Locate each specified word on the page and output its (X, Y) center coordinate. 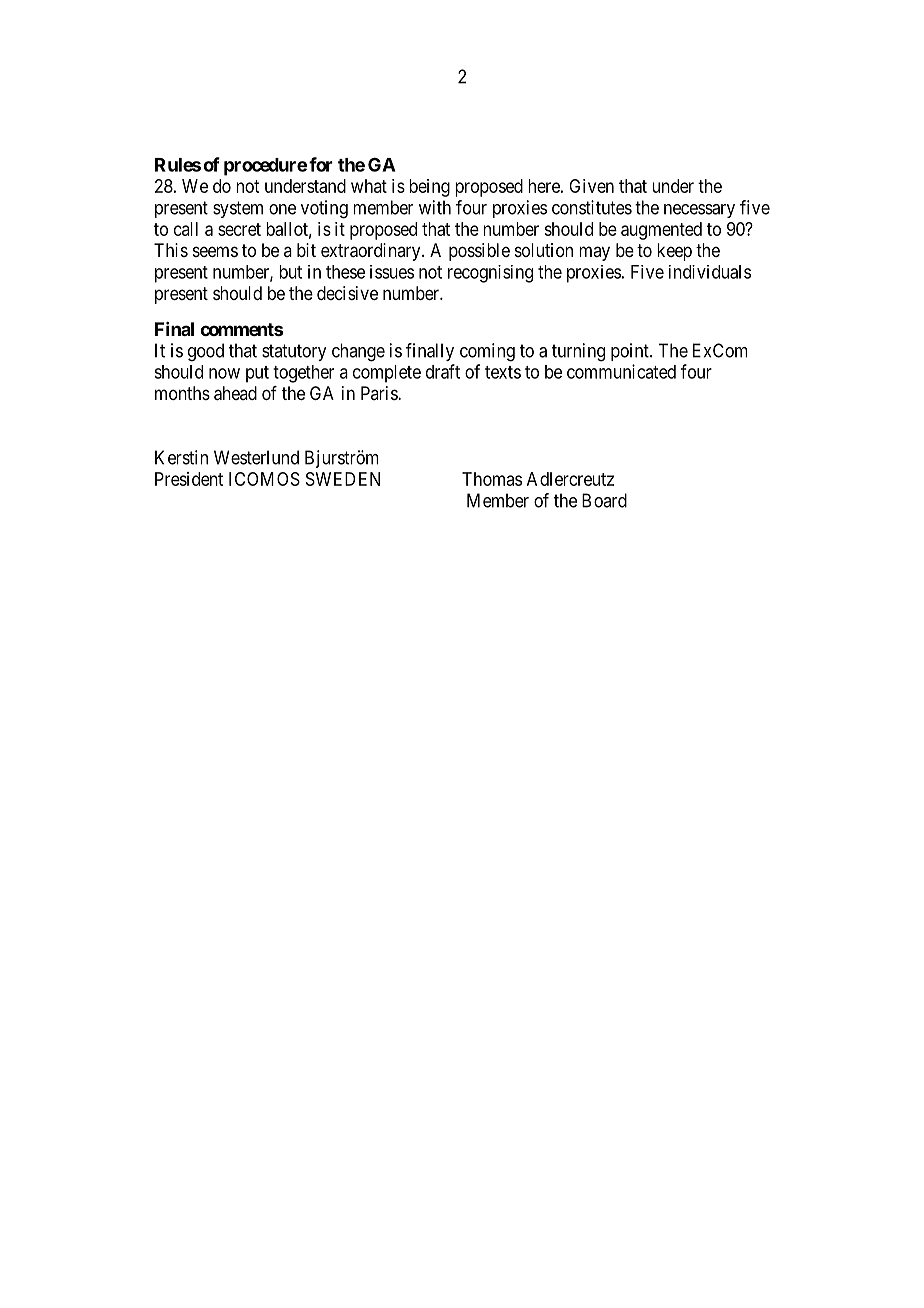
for (321, 164)
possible (479, 252)
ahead (235, 393)
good (206, 352)
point (631, 352)
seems (215, 251)
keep (674, 252)
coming (487, 352)
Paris (380, 393)
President (189, 479)
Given (591, 186)
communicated (621, 371)
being (429, 188)
